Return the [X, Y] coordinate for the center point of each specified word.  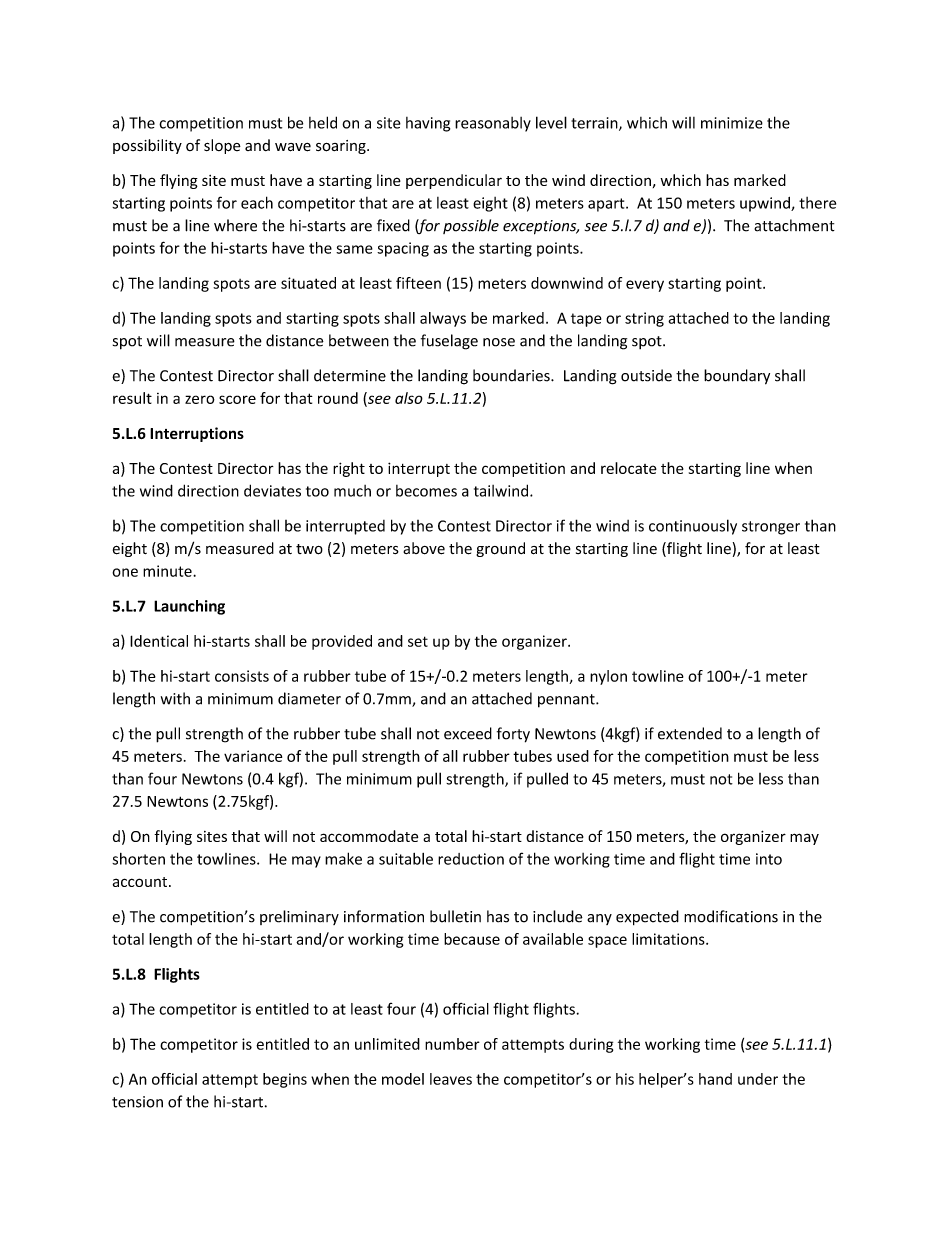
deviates [272, 490]
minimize [732, 123]
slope [222, 146]
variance [253, 756]
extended [690, 733]
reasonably [493, 124]
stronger [771, 528]
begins [285, 1080]
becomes [426, 491]
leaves [451, 1079]
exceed [468, 733]
